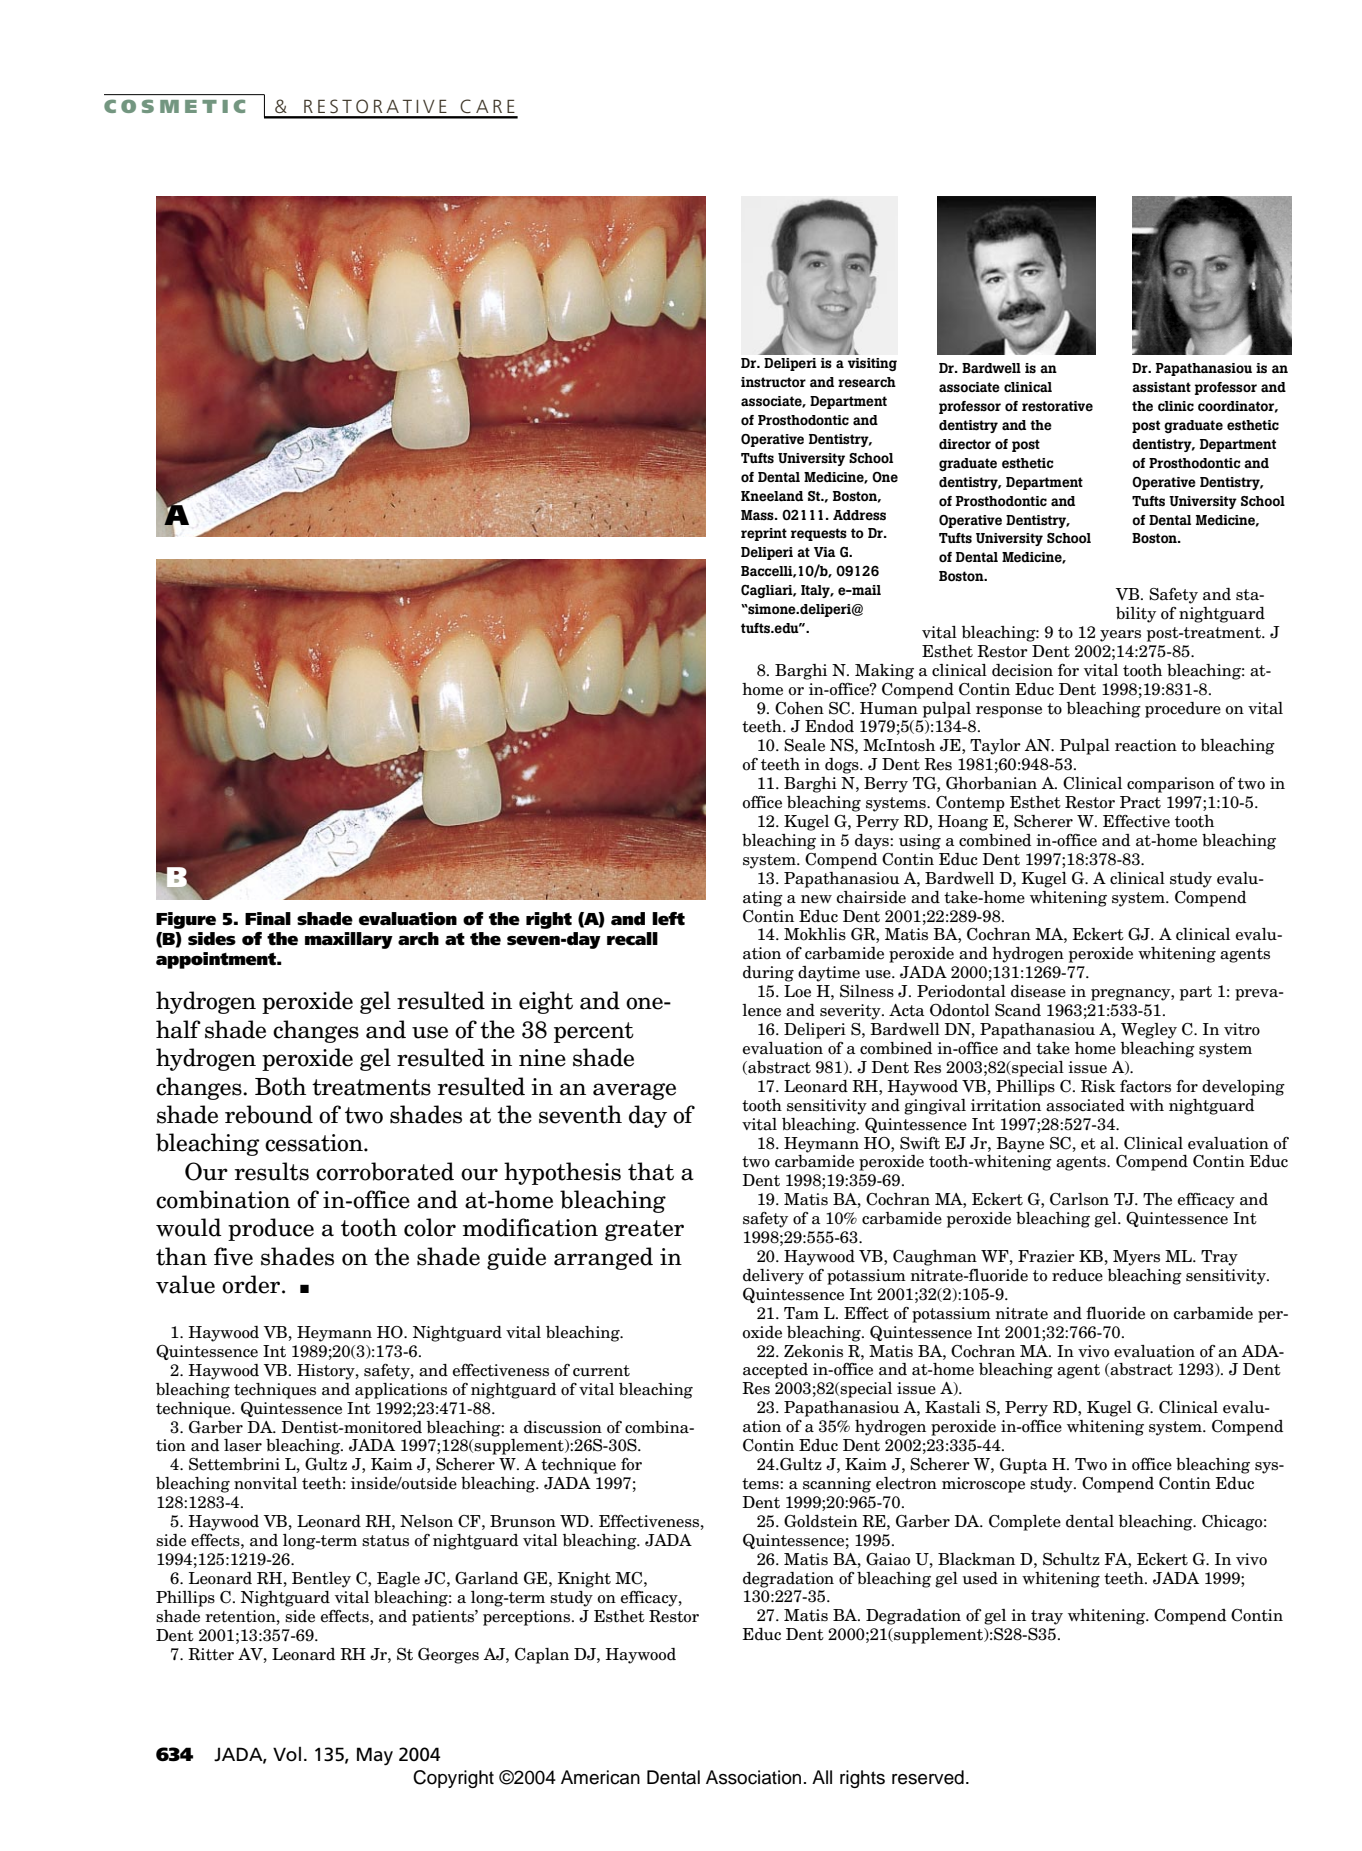 The image size is (1362, 1851). I want to click on Tam, so click(801, 1313).
